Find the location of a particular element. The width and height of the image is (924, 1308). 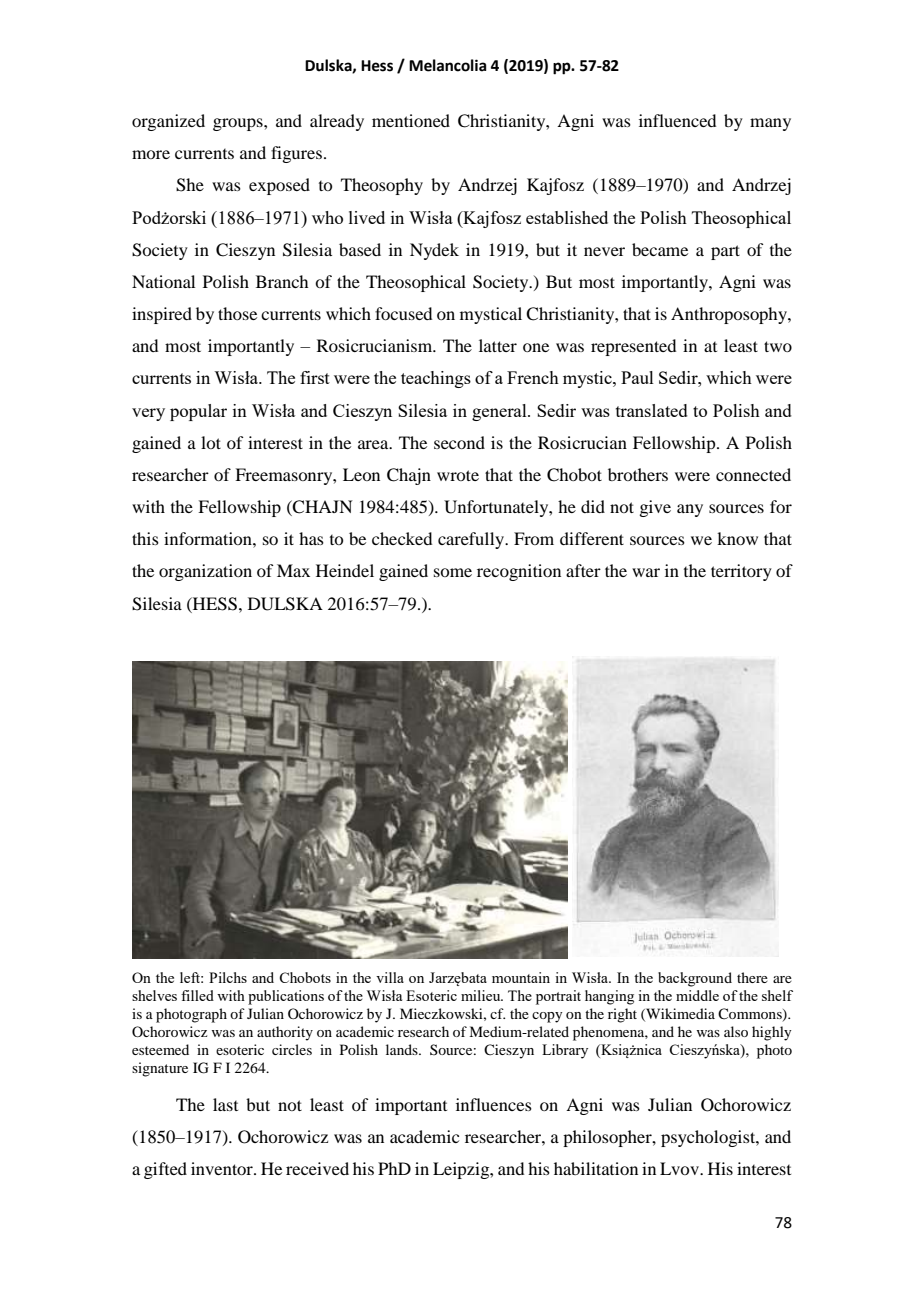

groups is located at coordinates (239, 124).
